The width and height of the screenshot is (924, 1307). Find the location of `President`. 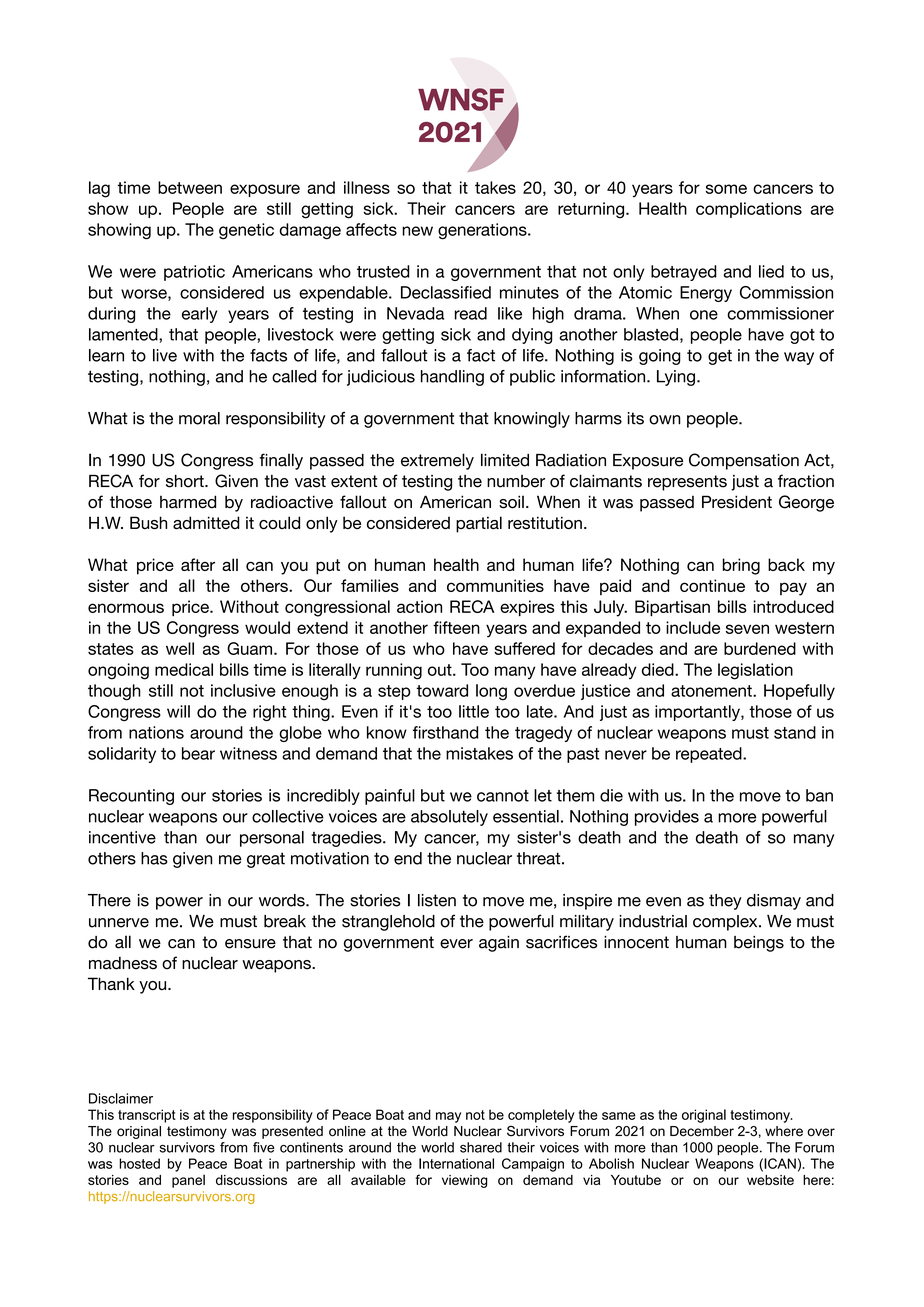

President is located at coordinates (737, 502).
